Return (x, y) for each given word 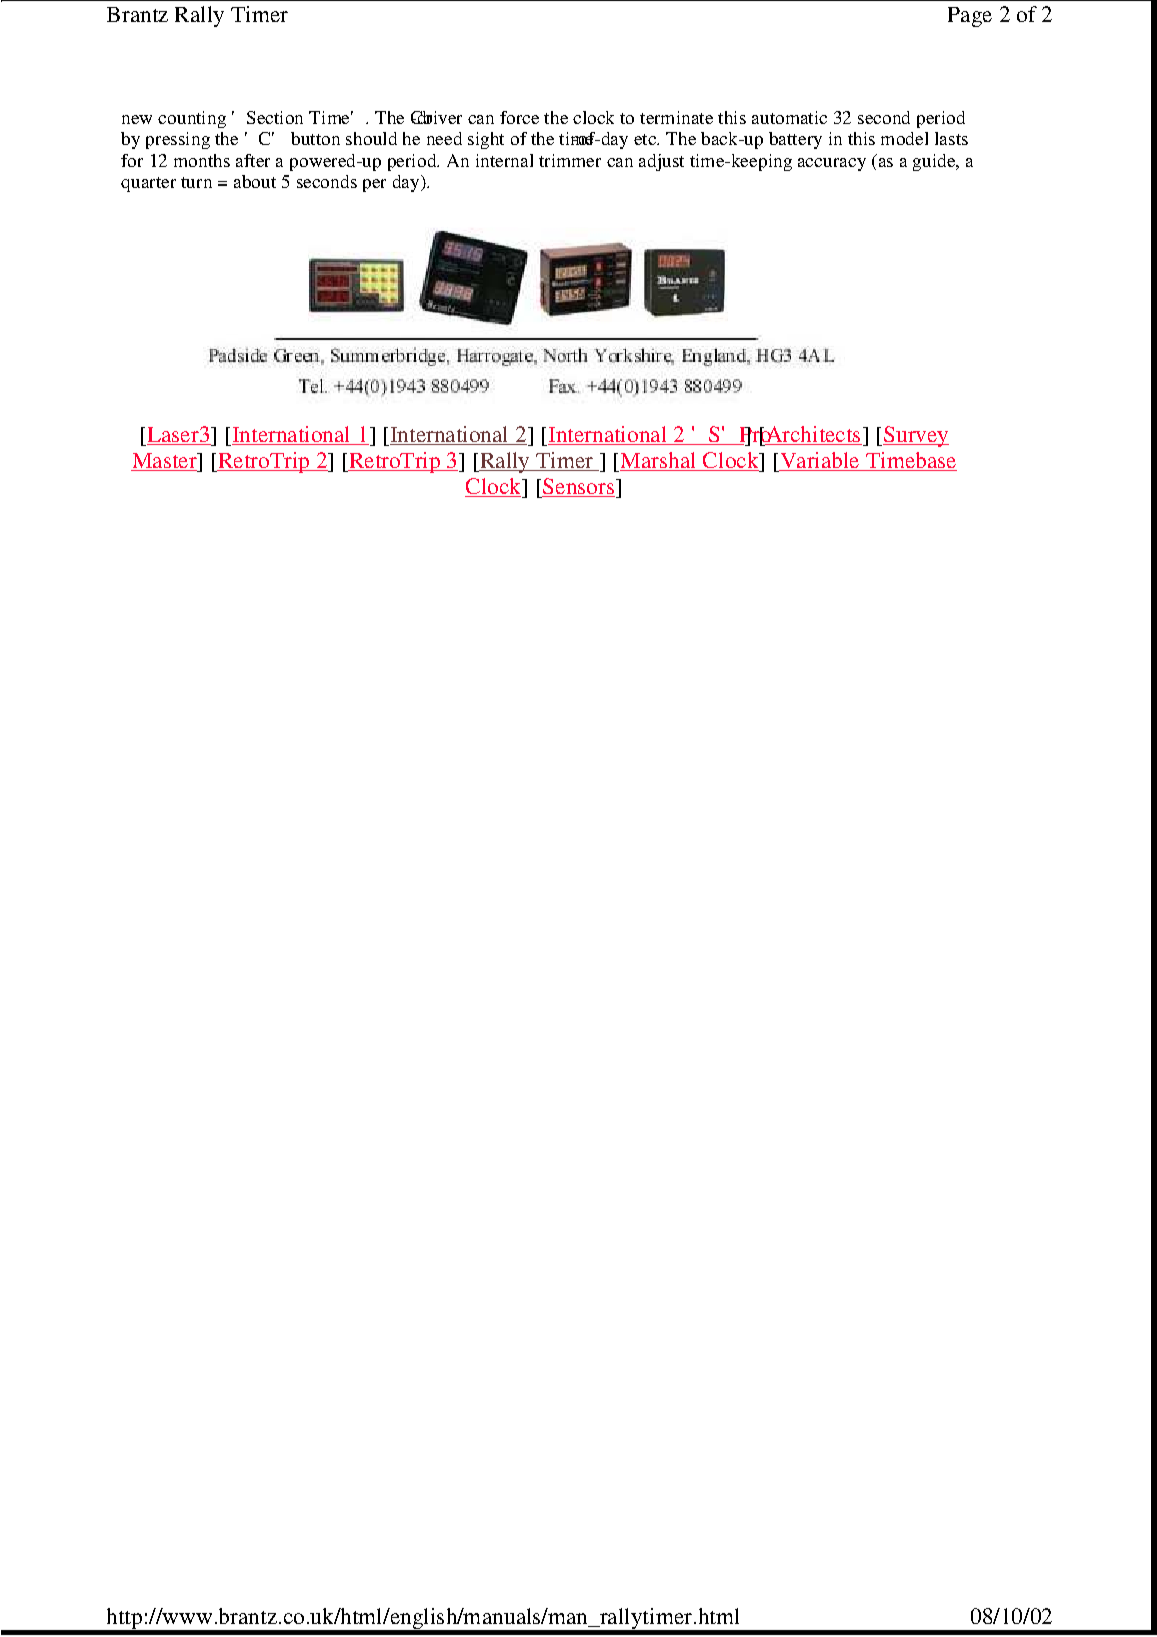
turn (196, 182)
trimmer (570, 160)
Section (275, 117)
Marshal (659, 461)
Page (970, 17)
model (904, 138)
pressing (178, 140)
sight (486, 140)
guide (935, 162)
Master (165, 462)
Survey (916, 436)
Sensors (578, 487)
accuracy (832, 164)
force (519, 117)
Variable (820, 461)
